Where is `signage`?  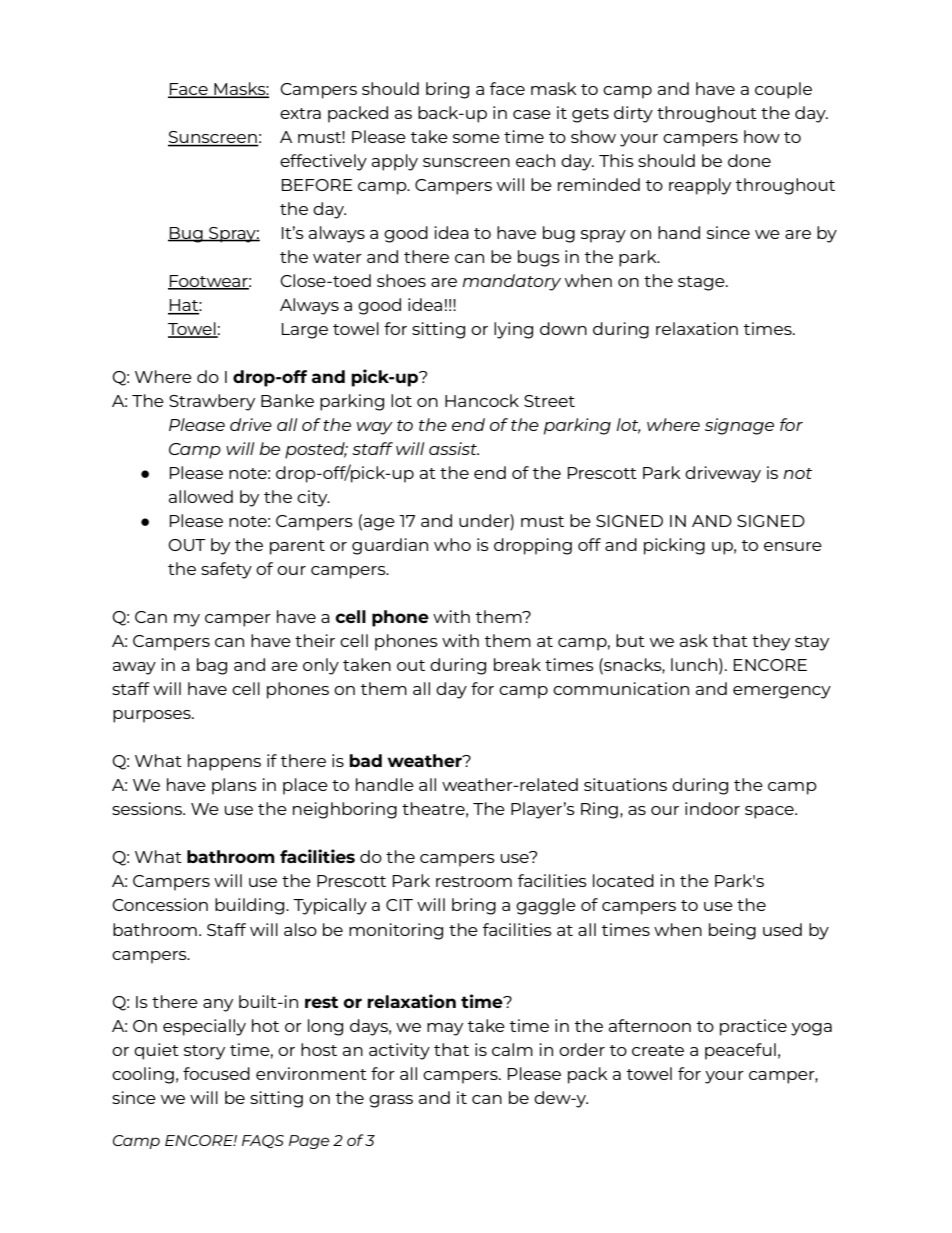
signage is located at coordinates (739, 426).
